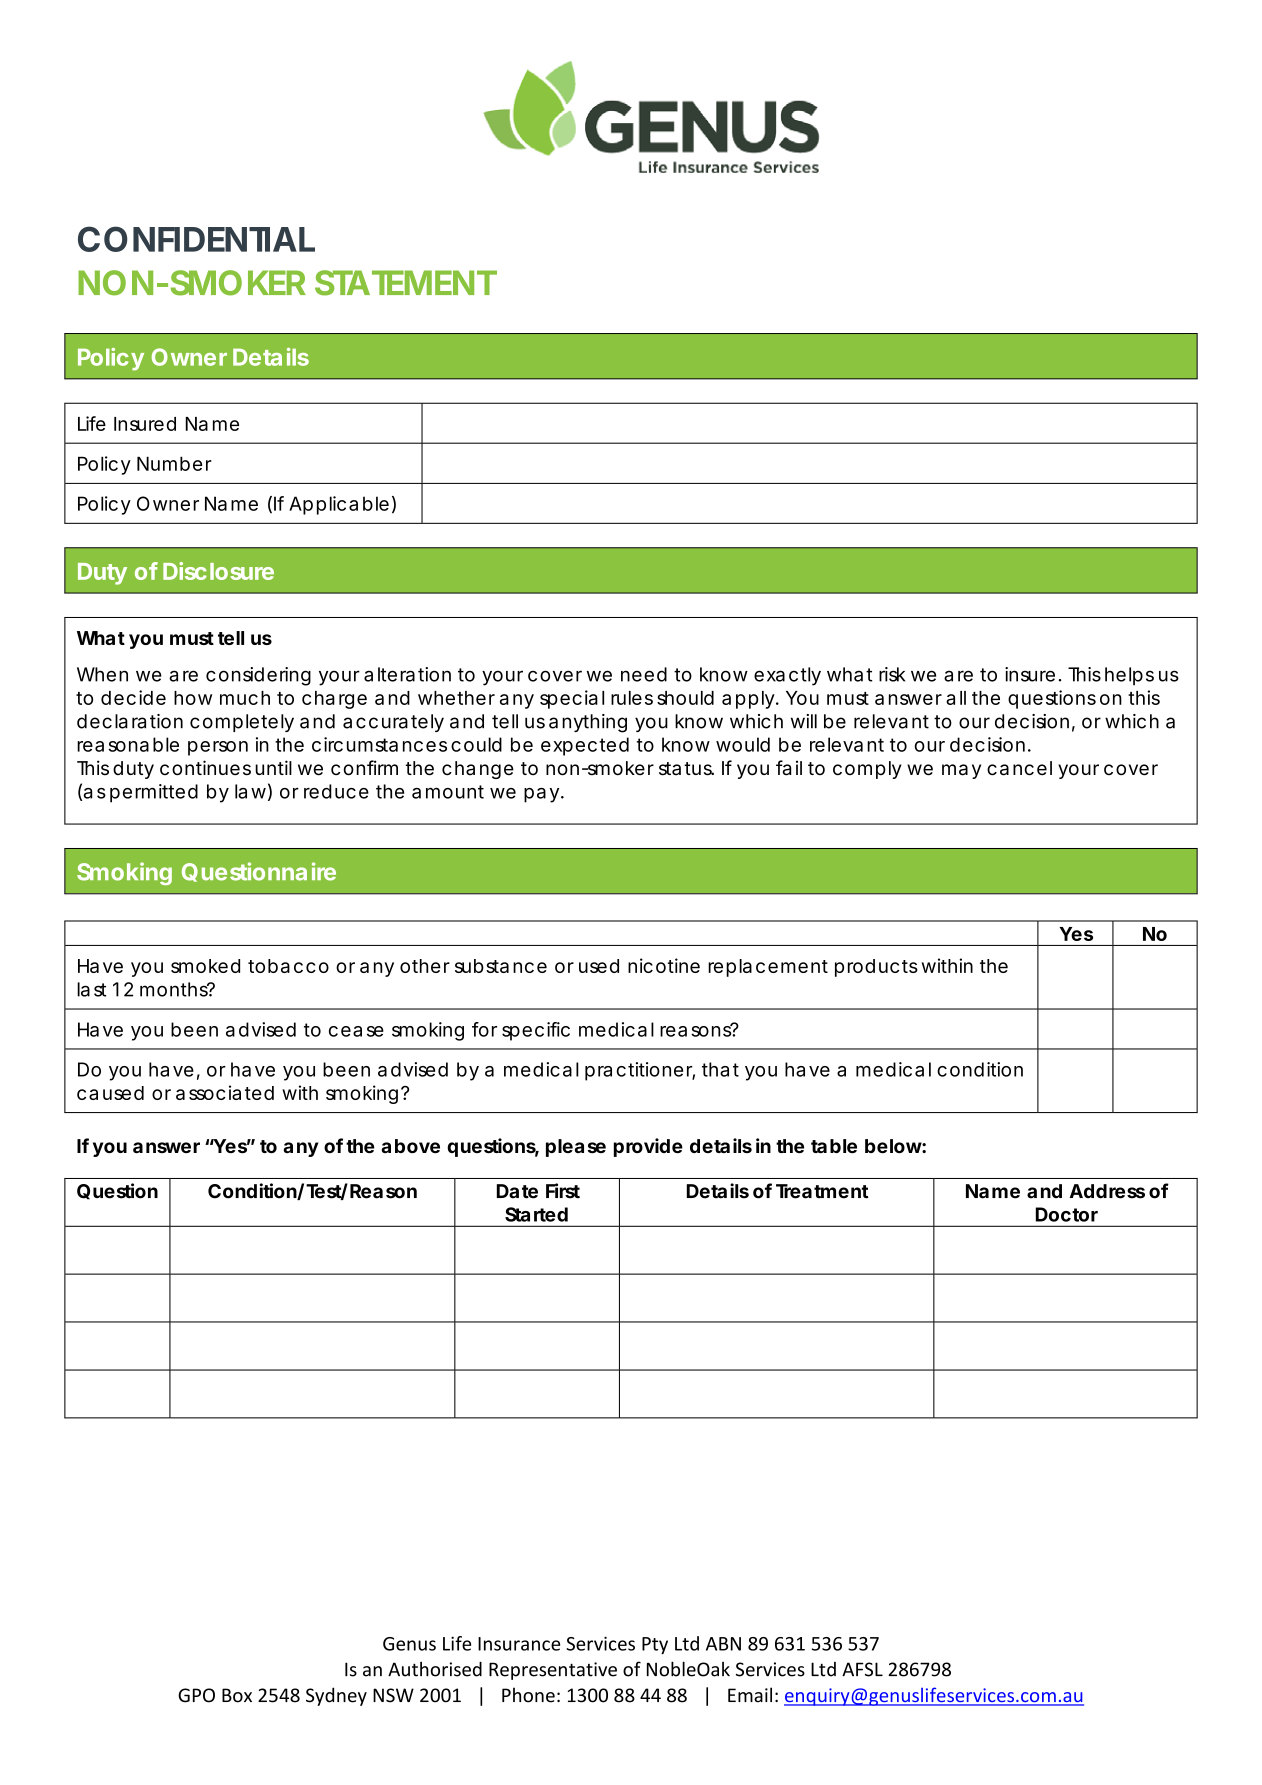 This image has width=1262, height=1785. I want to click on CONFIDENTIAL, so click(196, 239).
